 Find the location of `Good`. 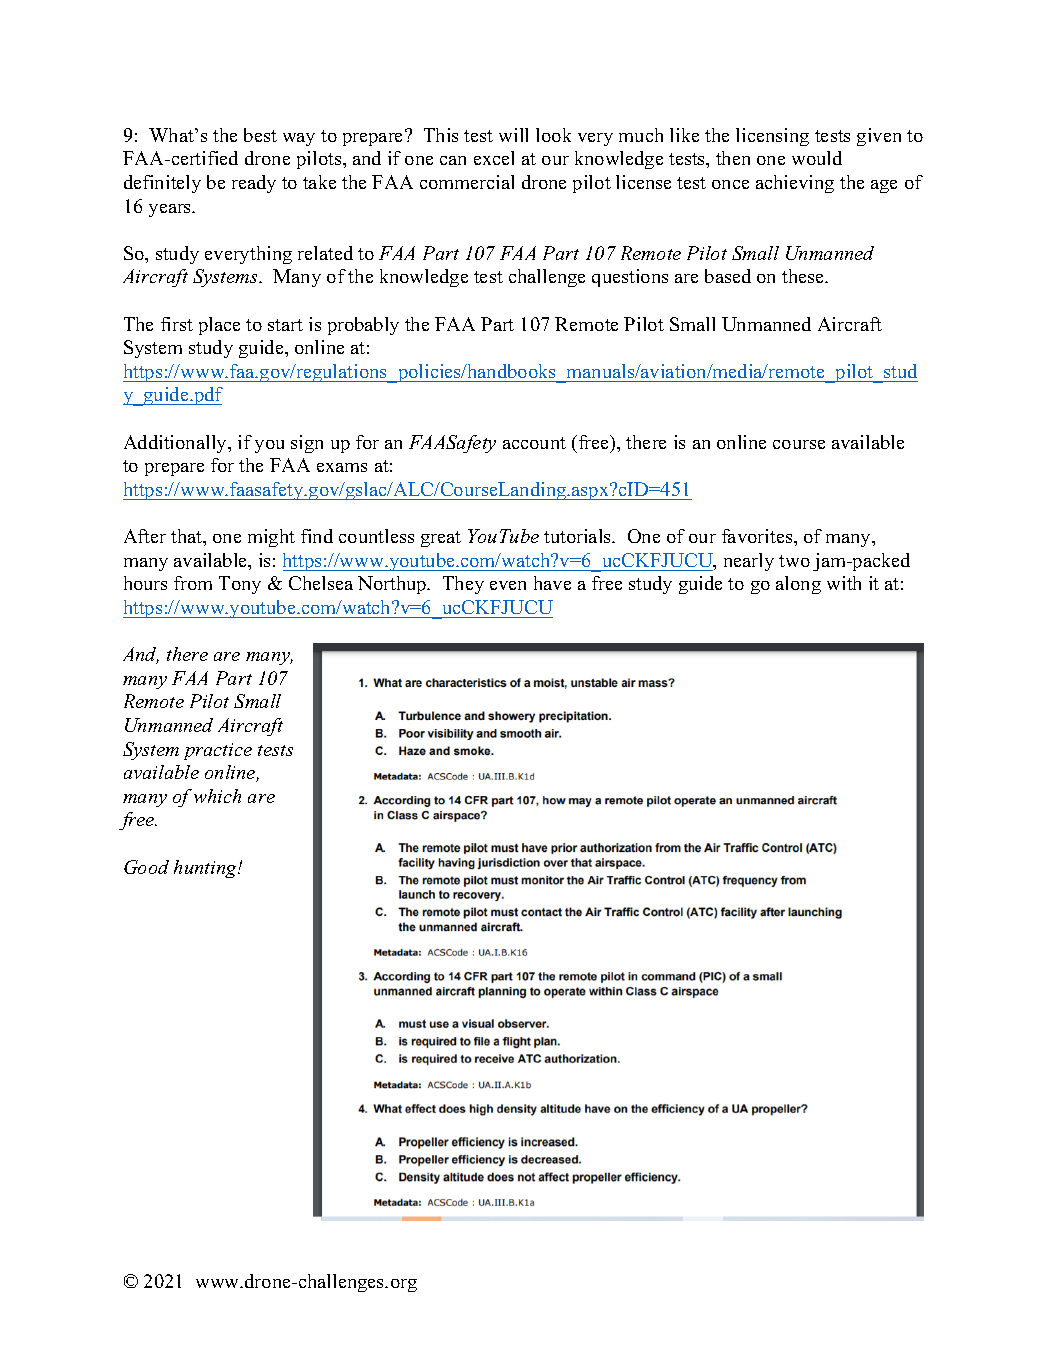

Good is located at coordinates (146, 867).
